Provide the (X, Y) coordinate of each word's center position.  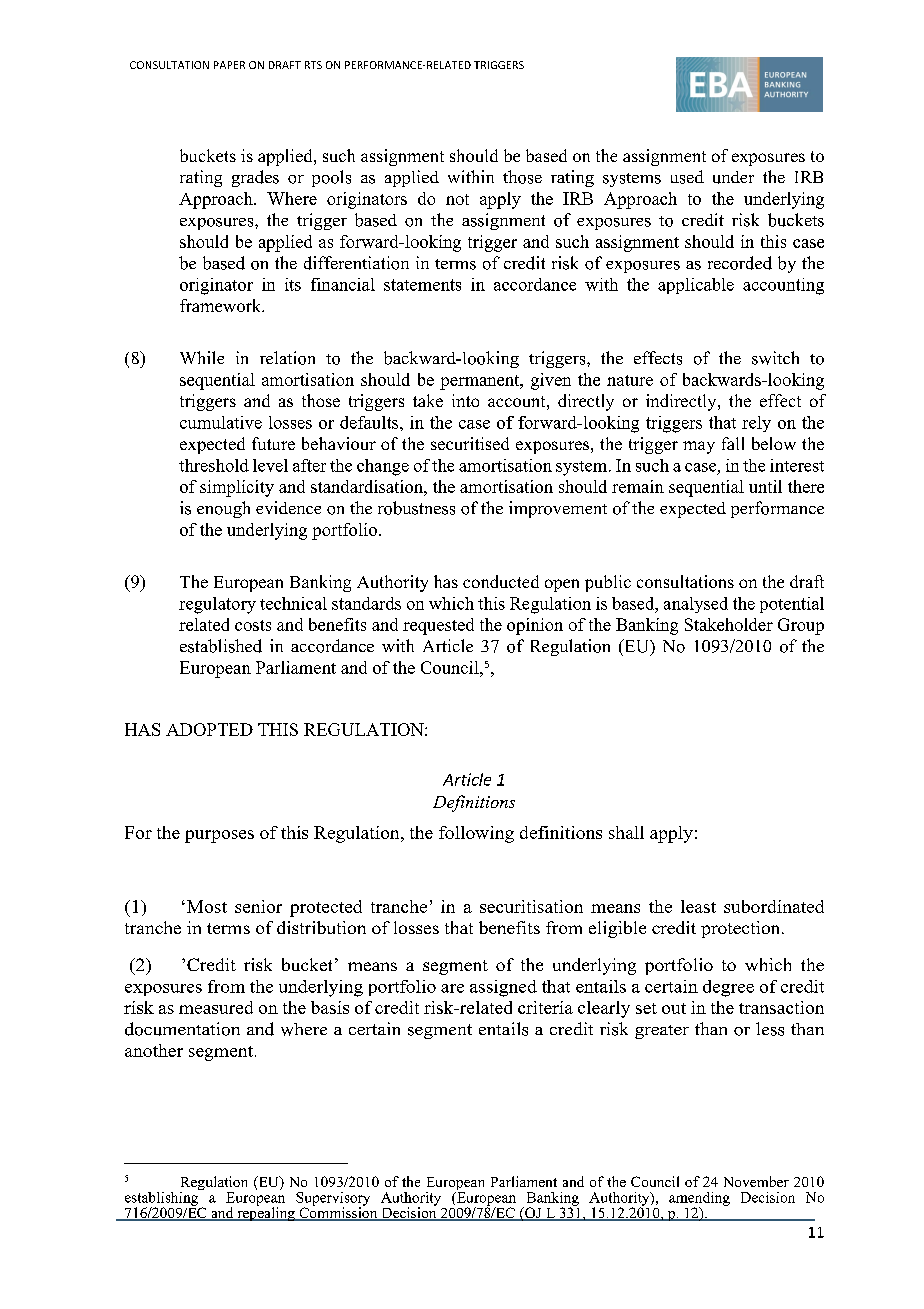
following (476, 834)
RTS (313, 65)
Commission (338, 1213)
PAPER (229, 65)
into (465, 400)
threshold (214, 465)
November (756, 1181)
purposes (219, 836)
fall (733, 443)
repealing (266, 1213)
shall (626, 832)
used (687, 177)
